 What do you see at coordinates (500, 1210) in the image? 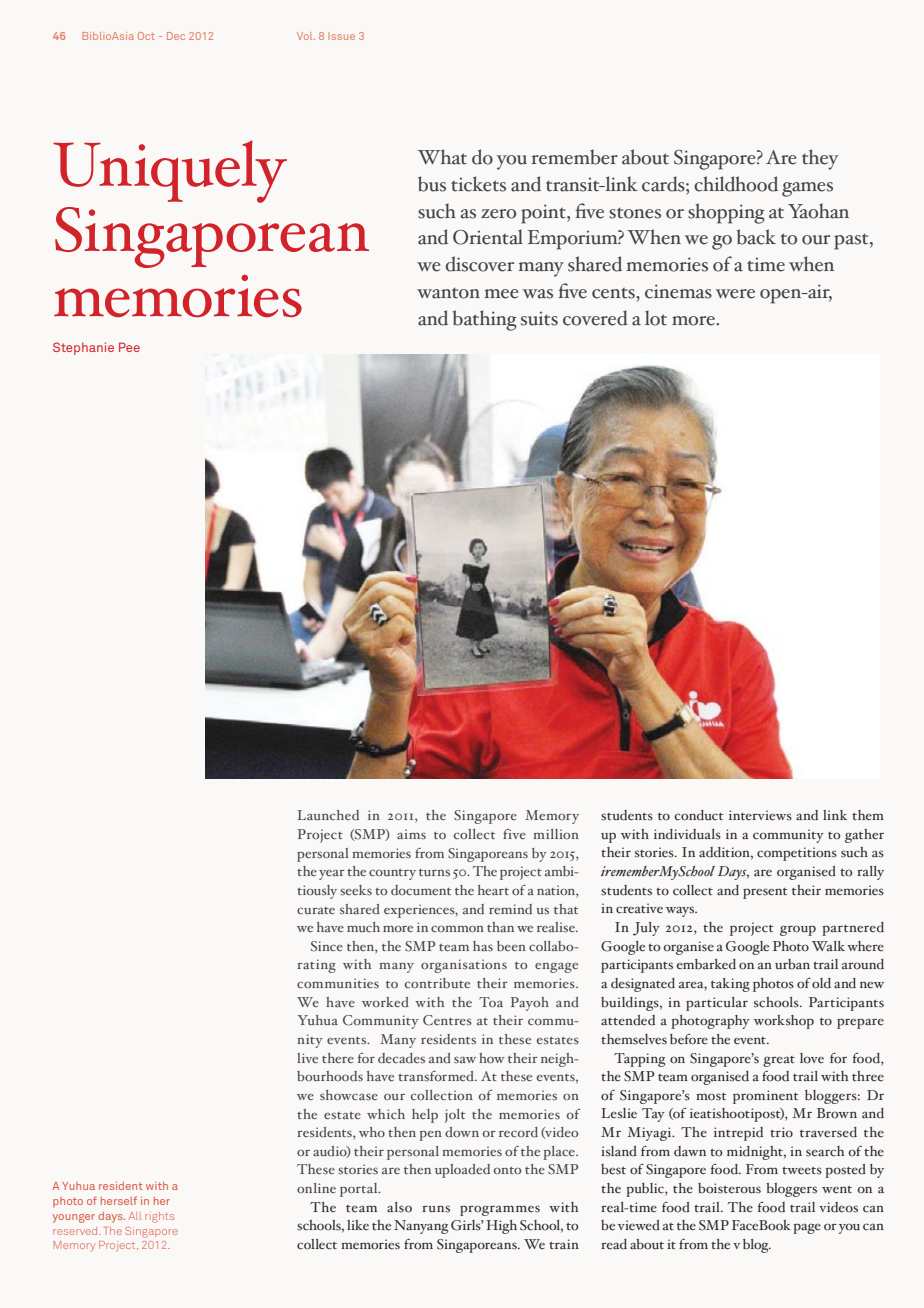
I see `programmes` at bounding box center [500, 1210].
